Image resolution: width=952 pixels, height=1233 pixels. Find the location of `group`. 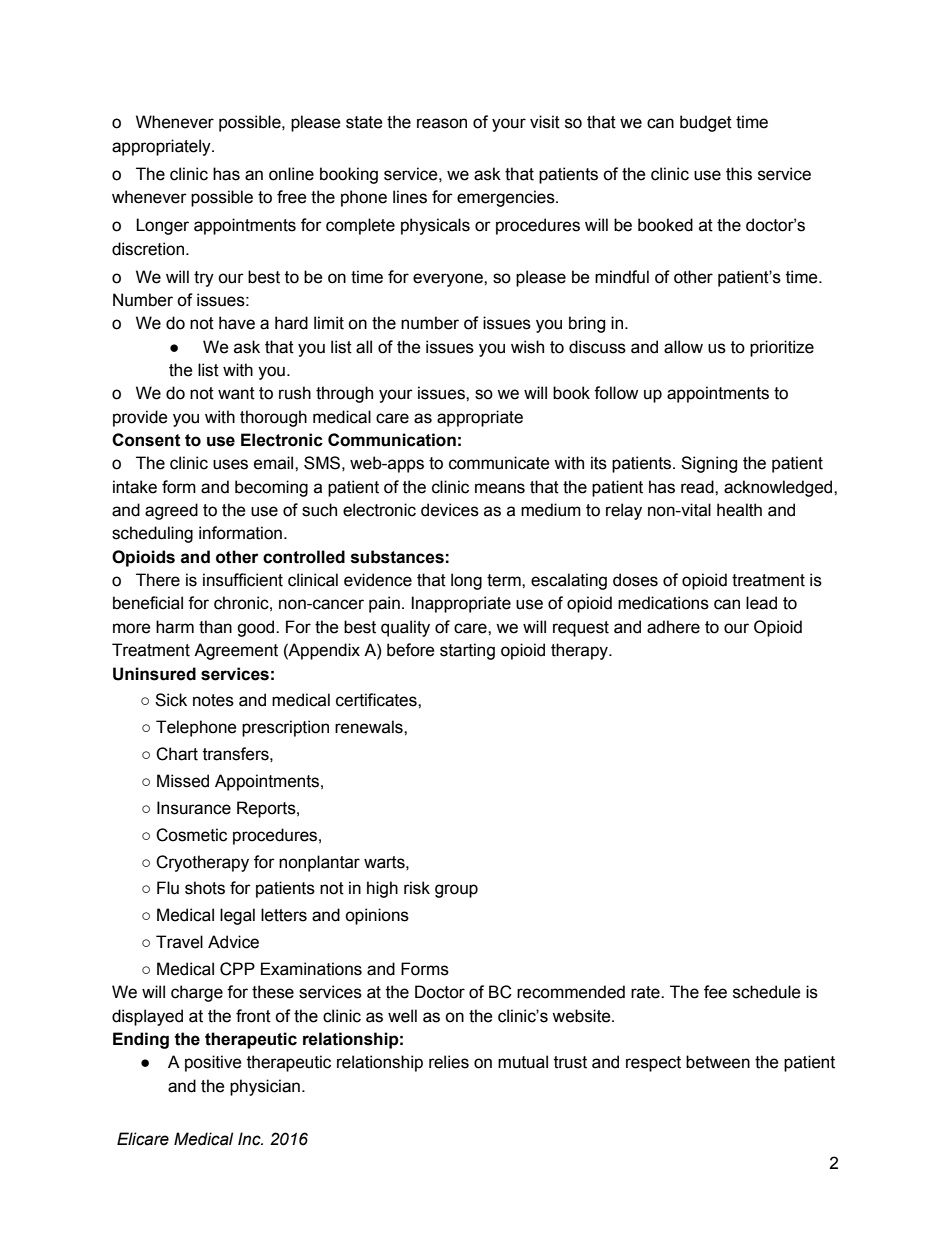

group is located at coordinates (456, 891).
